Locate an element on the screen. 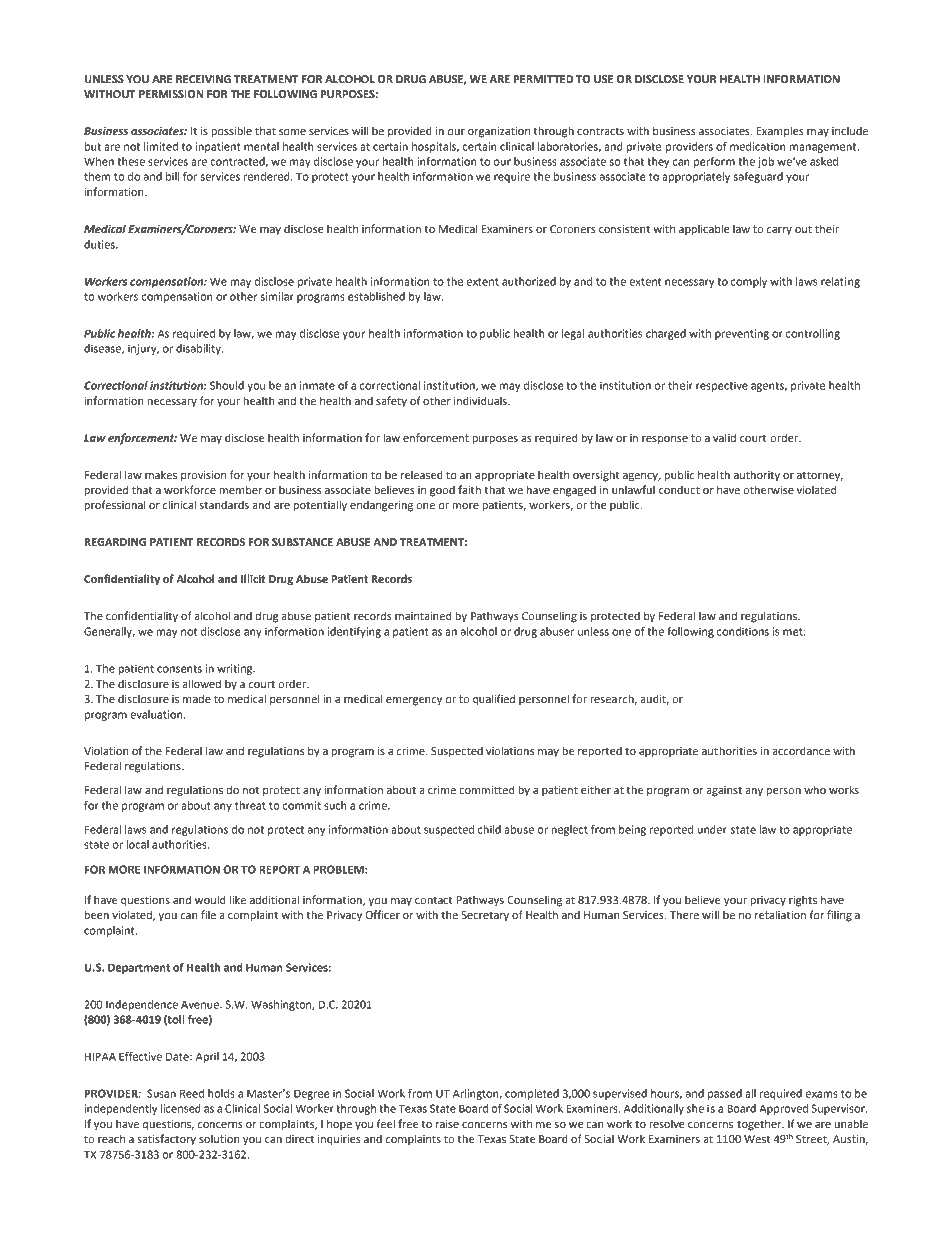 Image resolution: width=952 pixels, height=1233 pixels. Examples is located at coordinates (779, 132).
